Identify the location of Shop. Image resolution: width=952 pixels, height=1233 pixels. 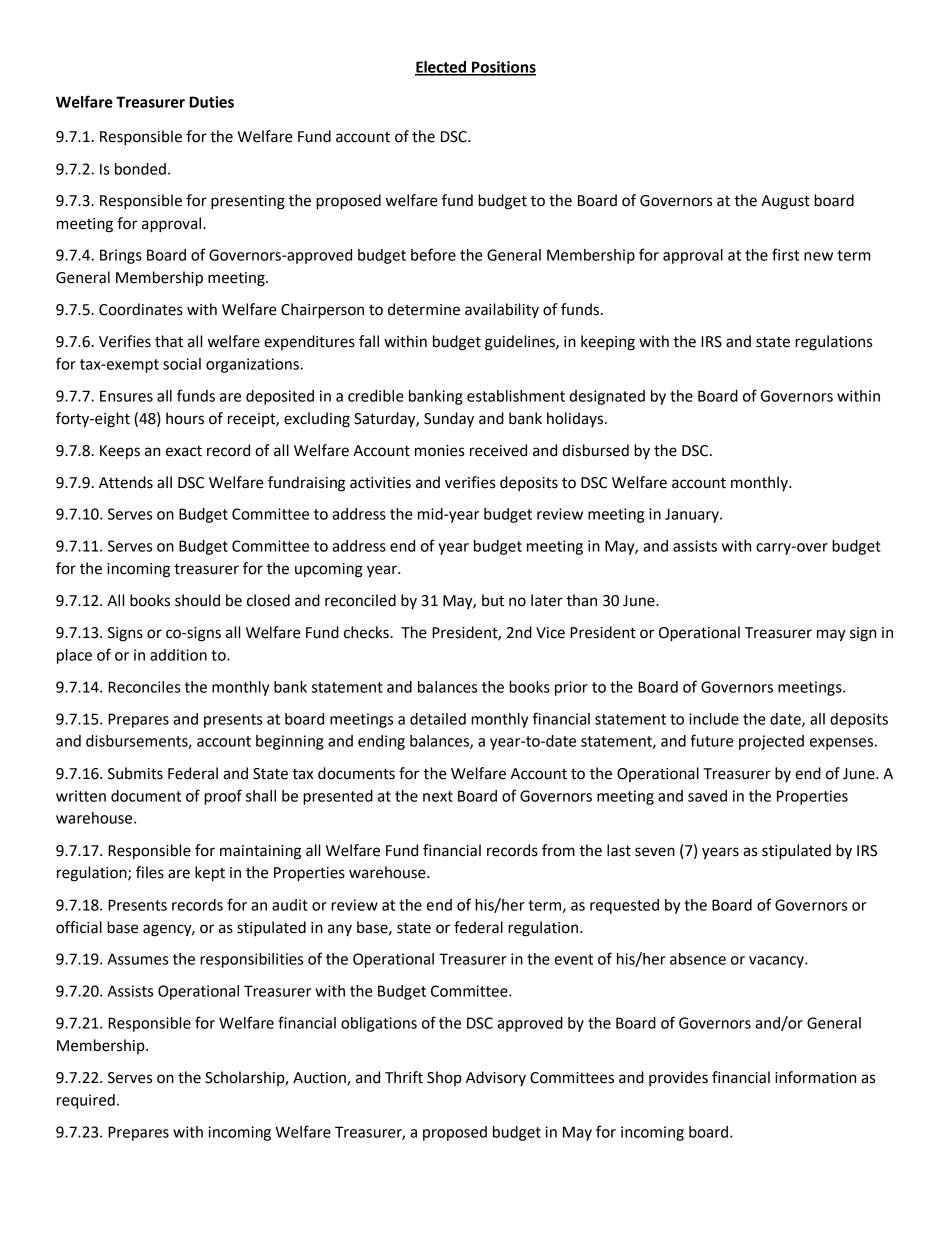
(444, 1078).
